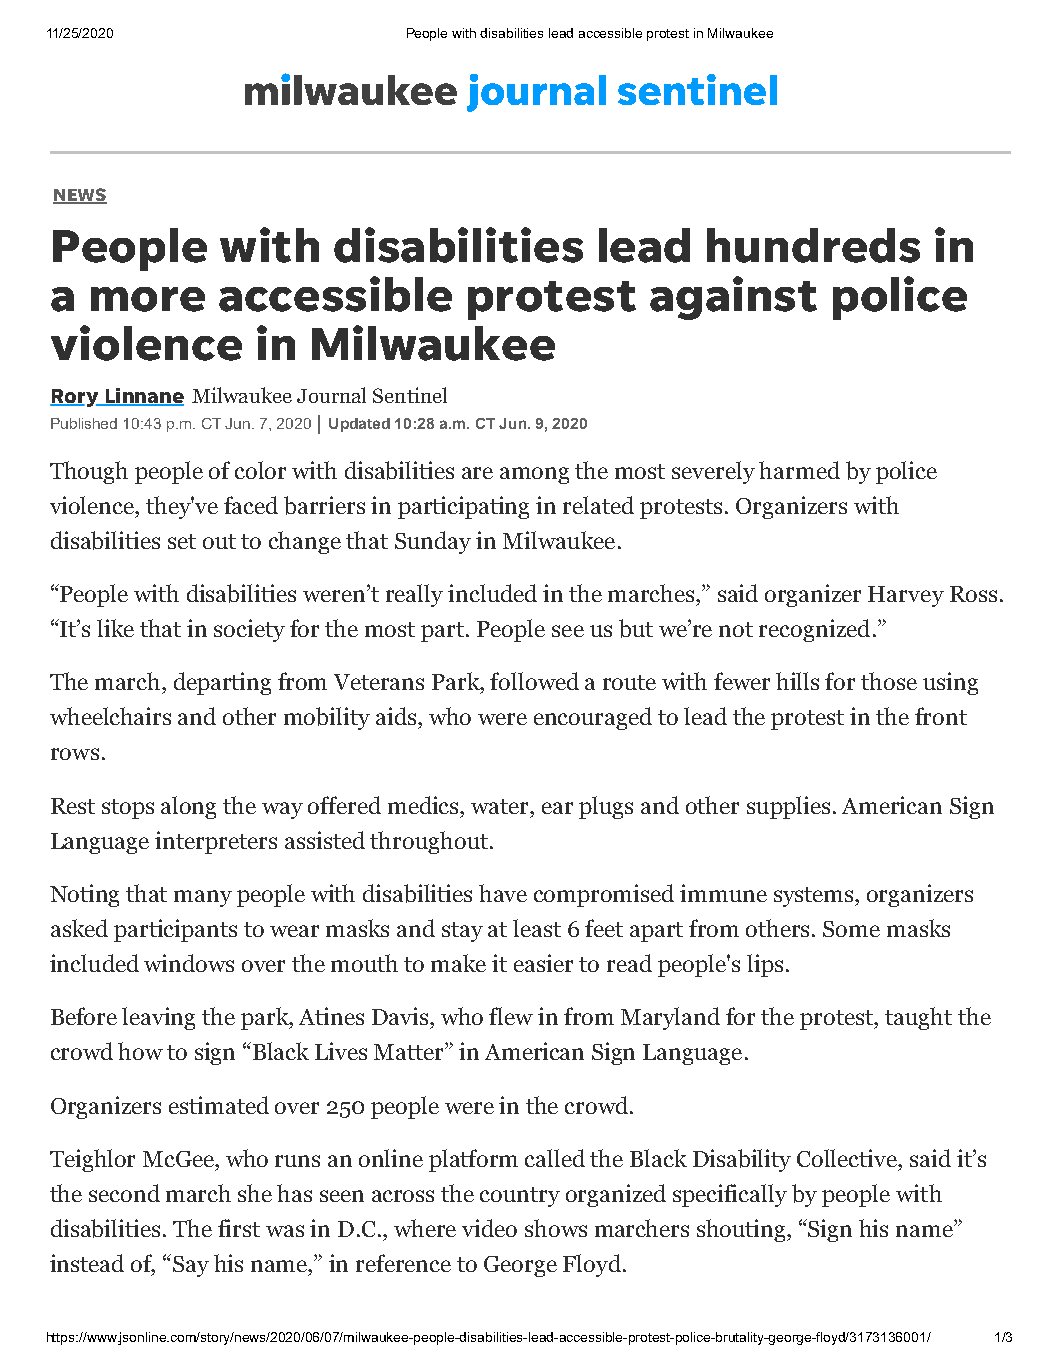 This screenshot has width=1059, height=1371. Describe the element at coordinates (501, 806) in the screenshot. I see `water` at that location.
